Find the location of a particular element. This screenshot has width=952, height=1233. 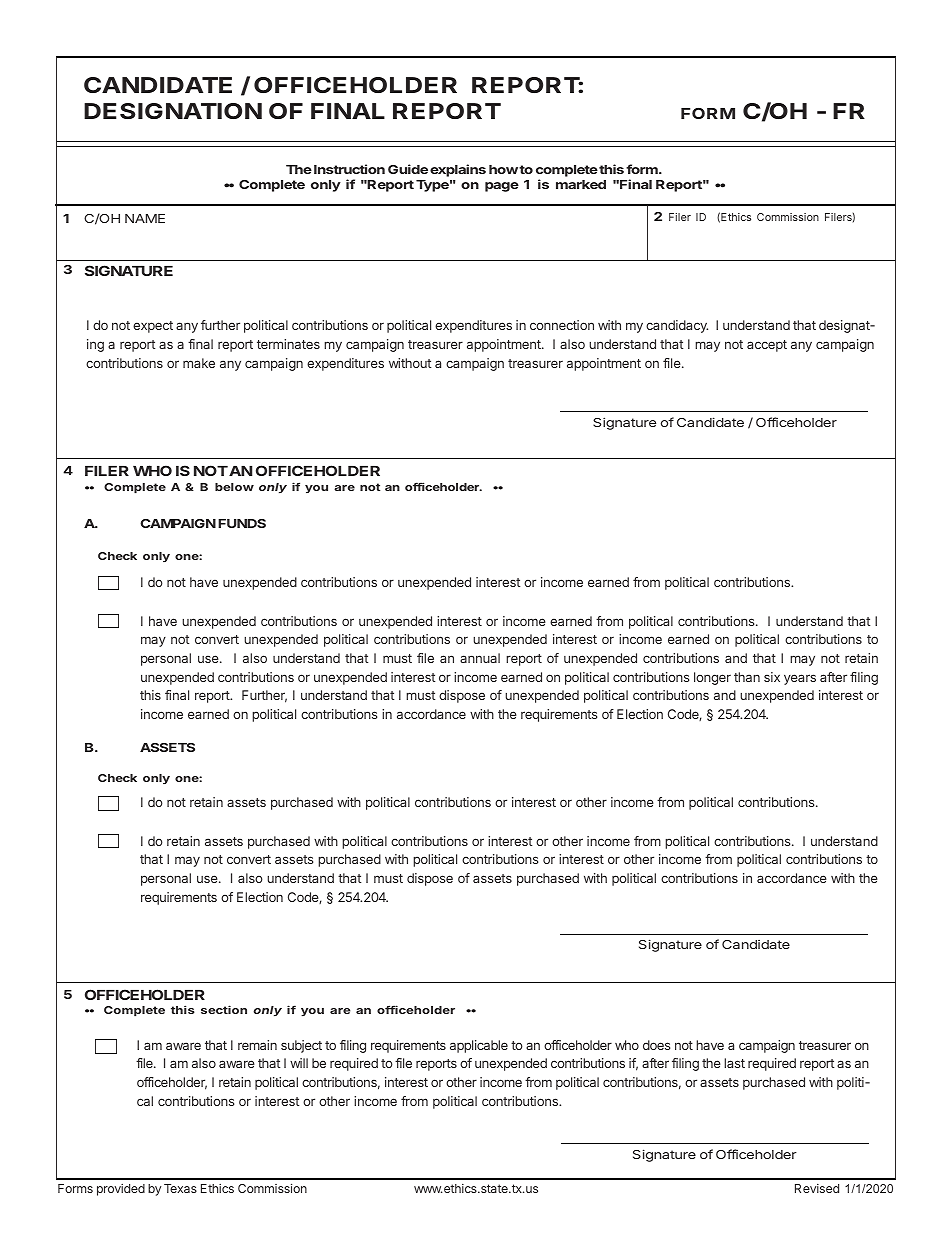

than is located at coordinates (747, 677).
